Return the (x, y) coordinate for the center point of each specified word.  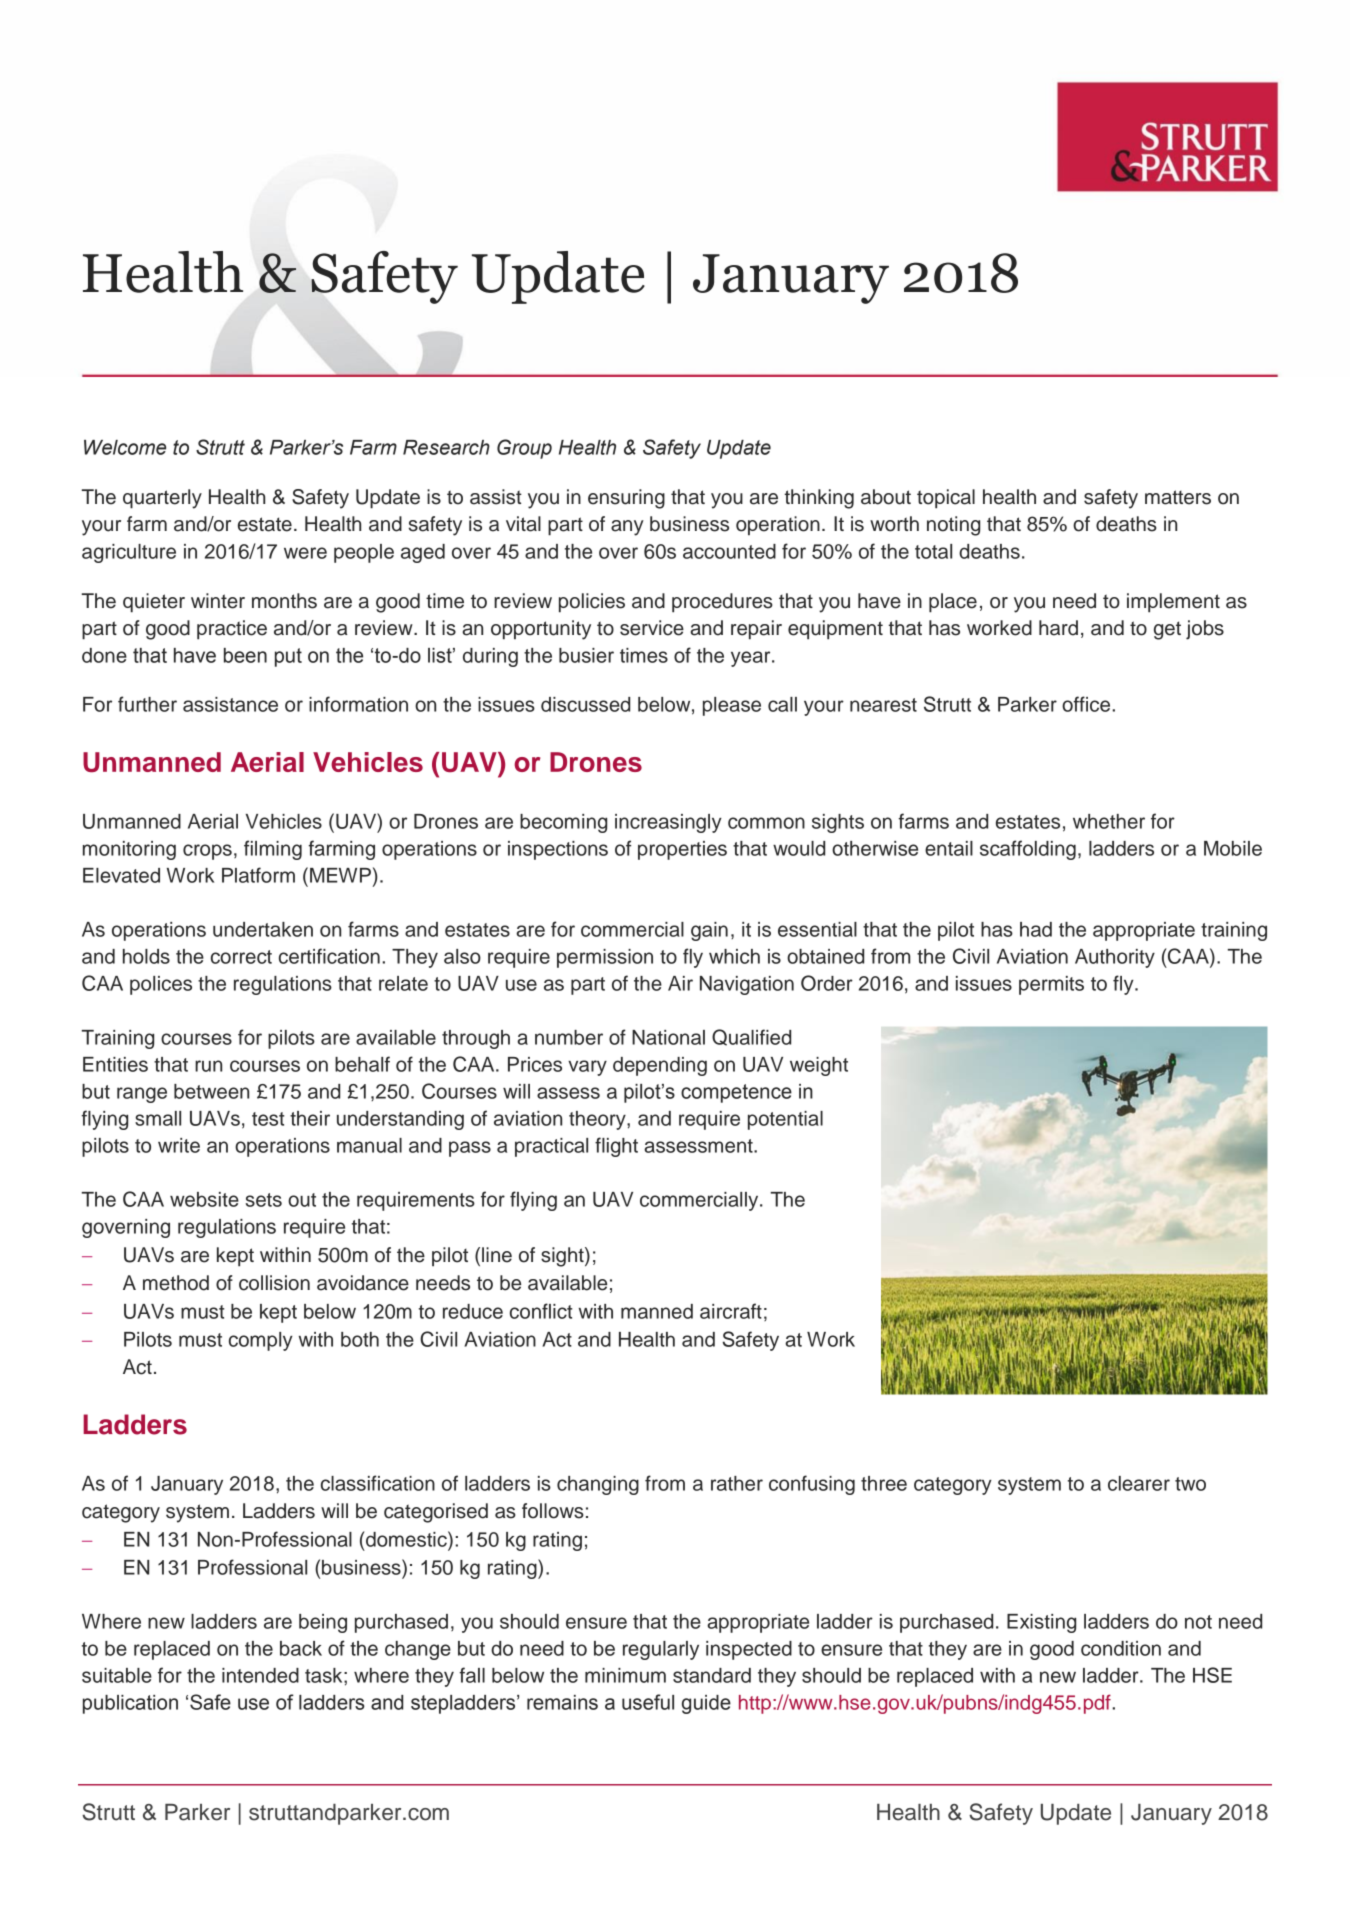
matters (1178, 497)
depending (660, 1066)
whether (1109, 821)
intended (260, 1675)
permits (1051, 985)
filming (273, 850)
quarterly (162, 499)
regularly (661, 1650)
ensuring (626, 499)
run (208, 1066)
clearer (1139, 1483)
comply (261, 1341)
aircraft (731, 1311)
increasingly (668, 823)
